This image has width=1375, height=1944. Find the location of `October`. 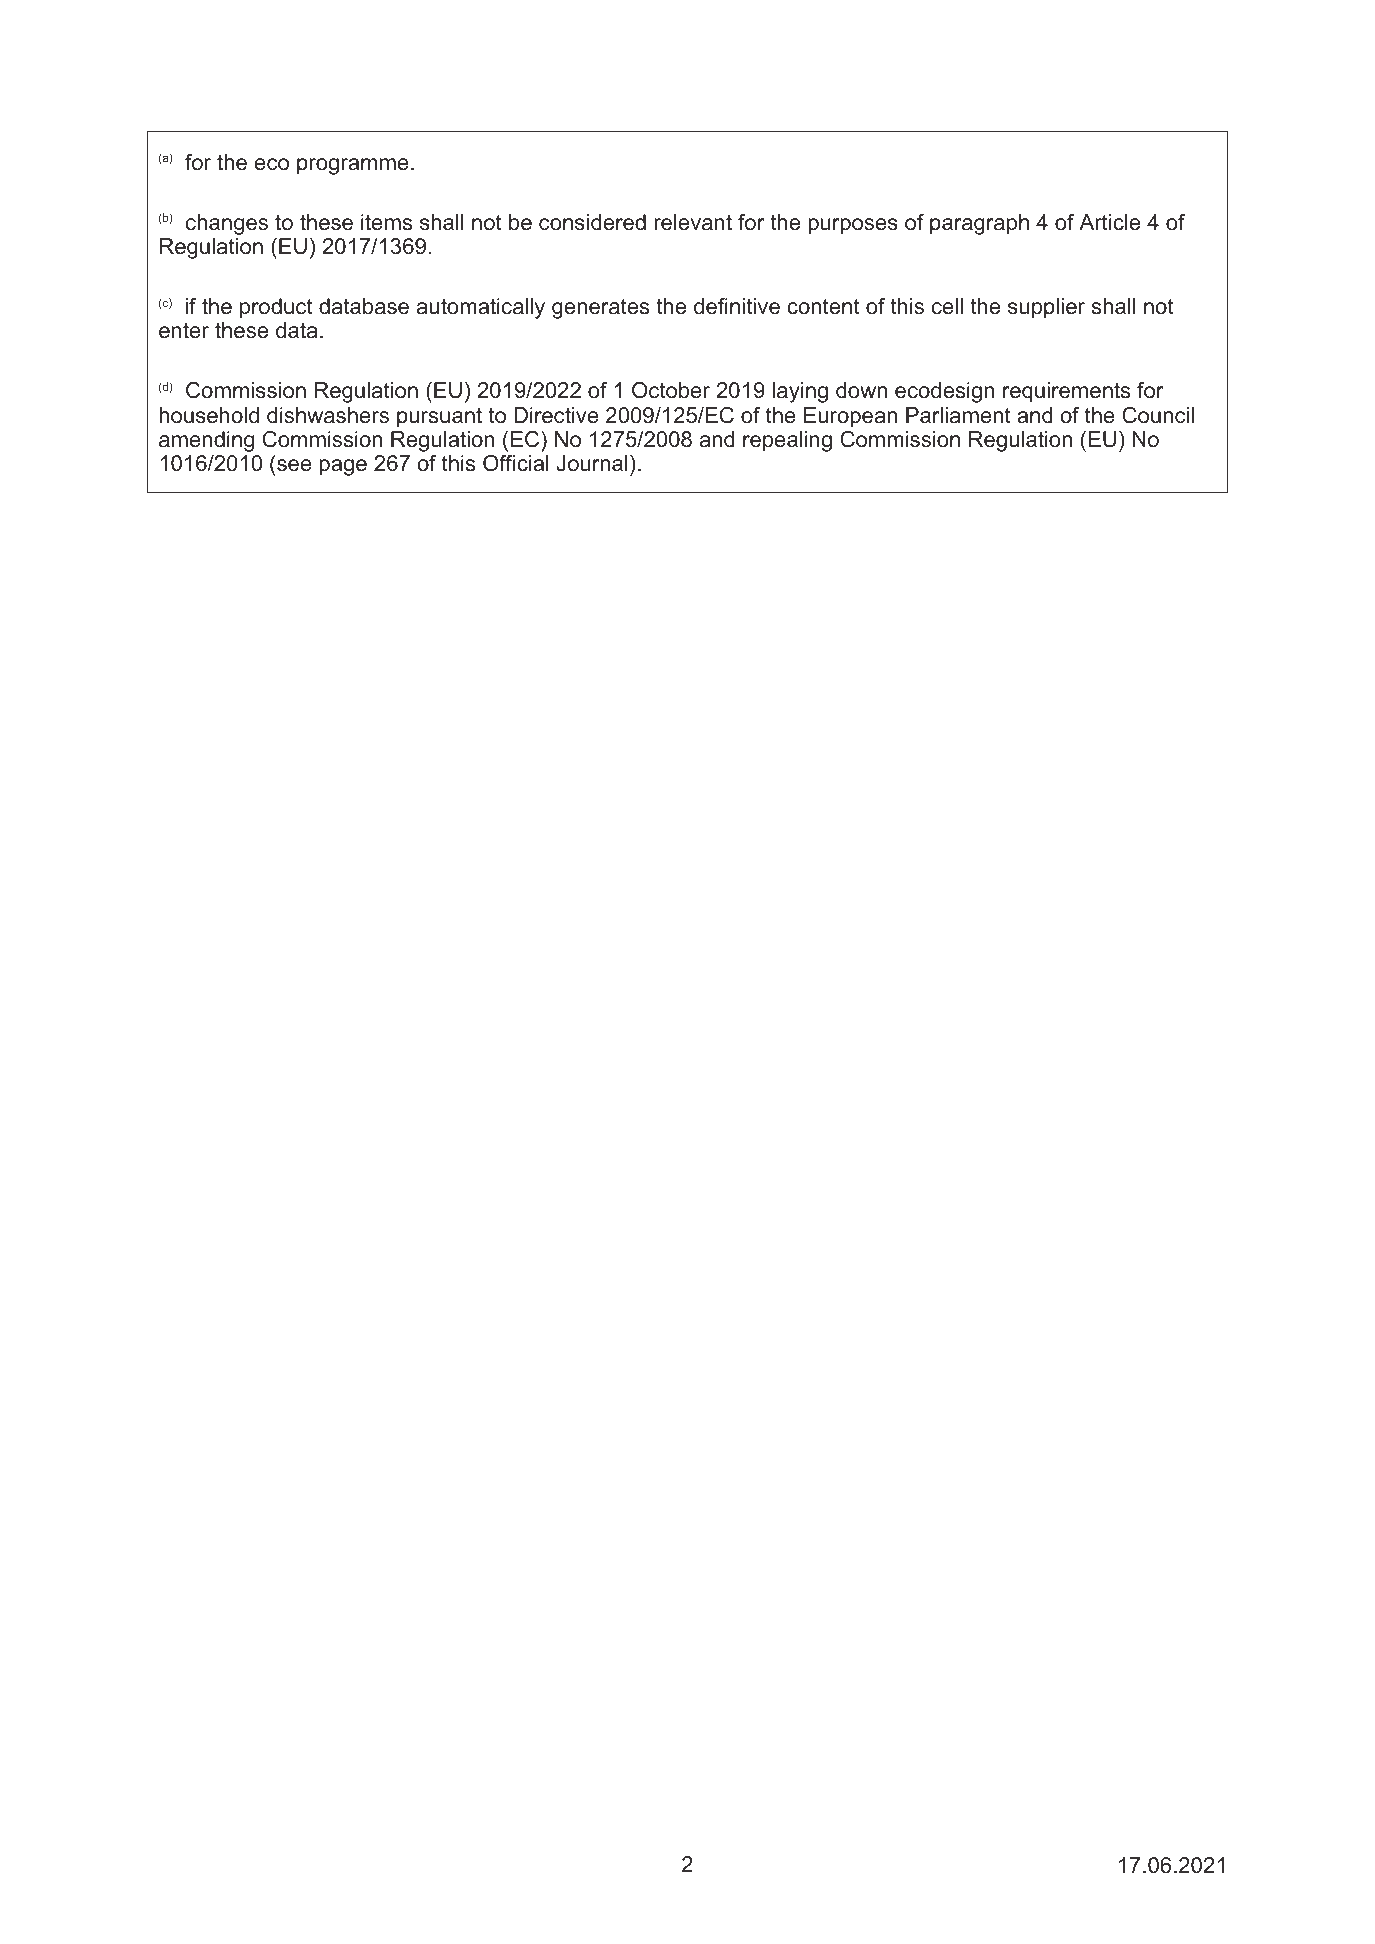

October is located at coordinates (671, 390).
